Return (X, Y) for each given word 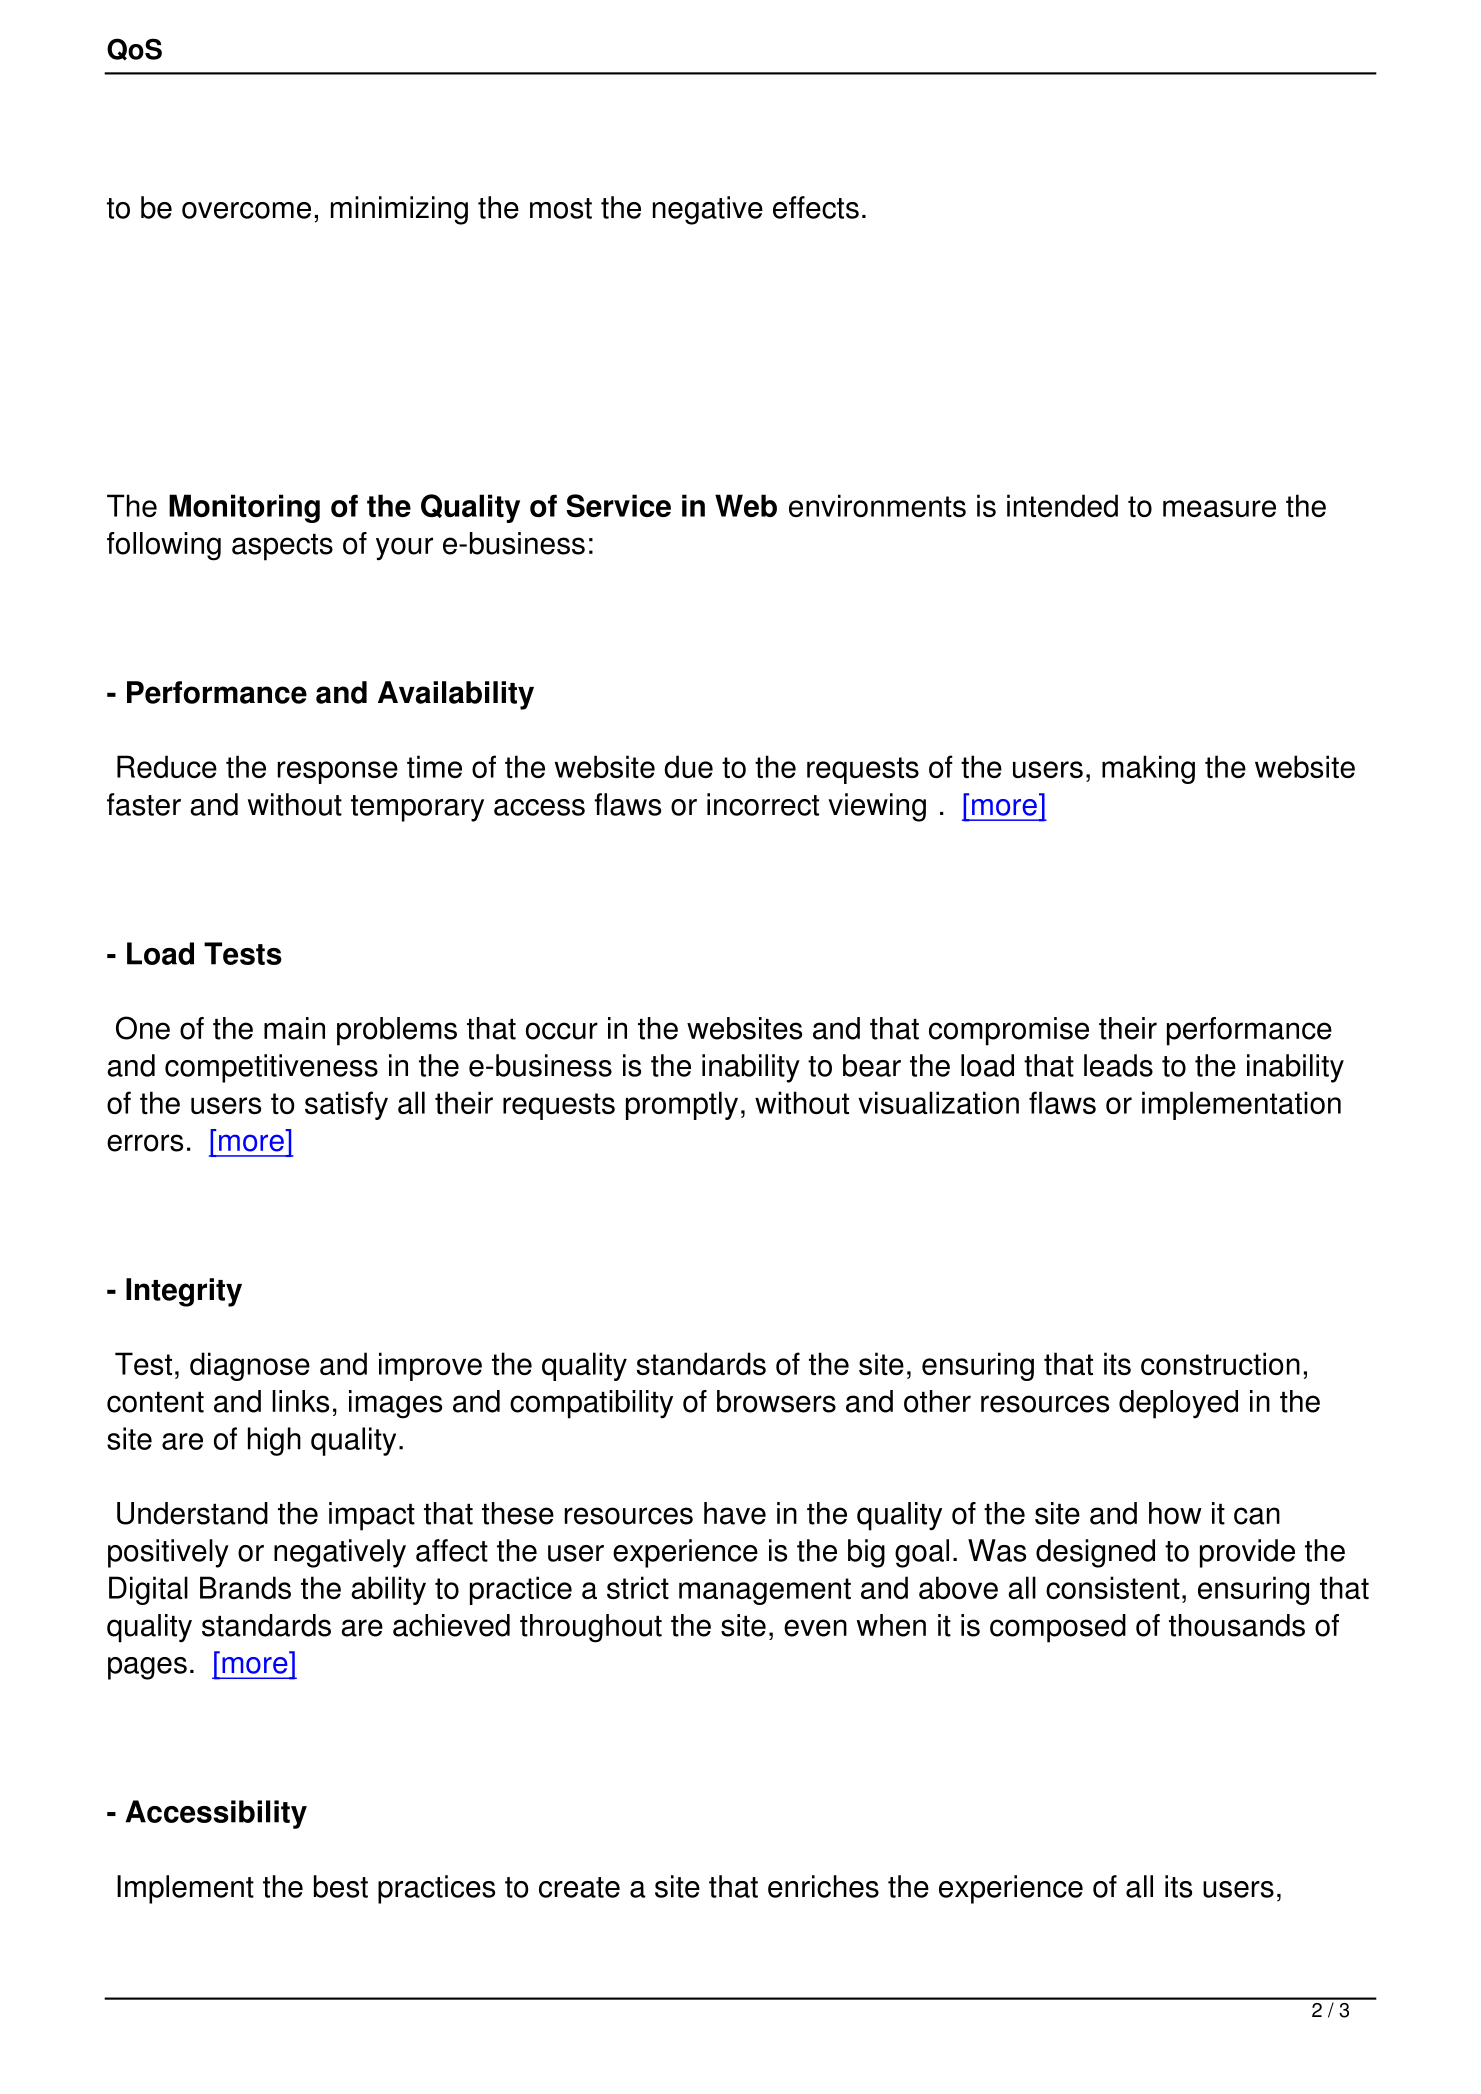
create (579, 1887)
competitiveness (271, 1068)
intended (1062, 505)
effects (816, 207)
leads (1118, 1065)
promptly (682, 1105)
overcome (246, 210)
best (341, 1886)
